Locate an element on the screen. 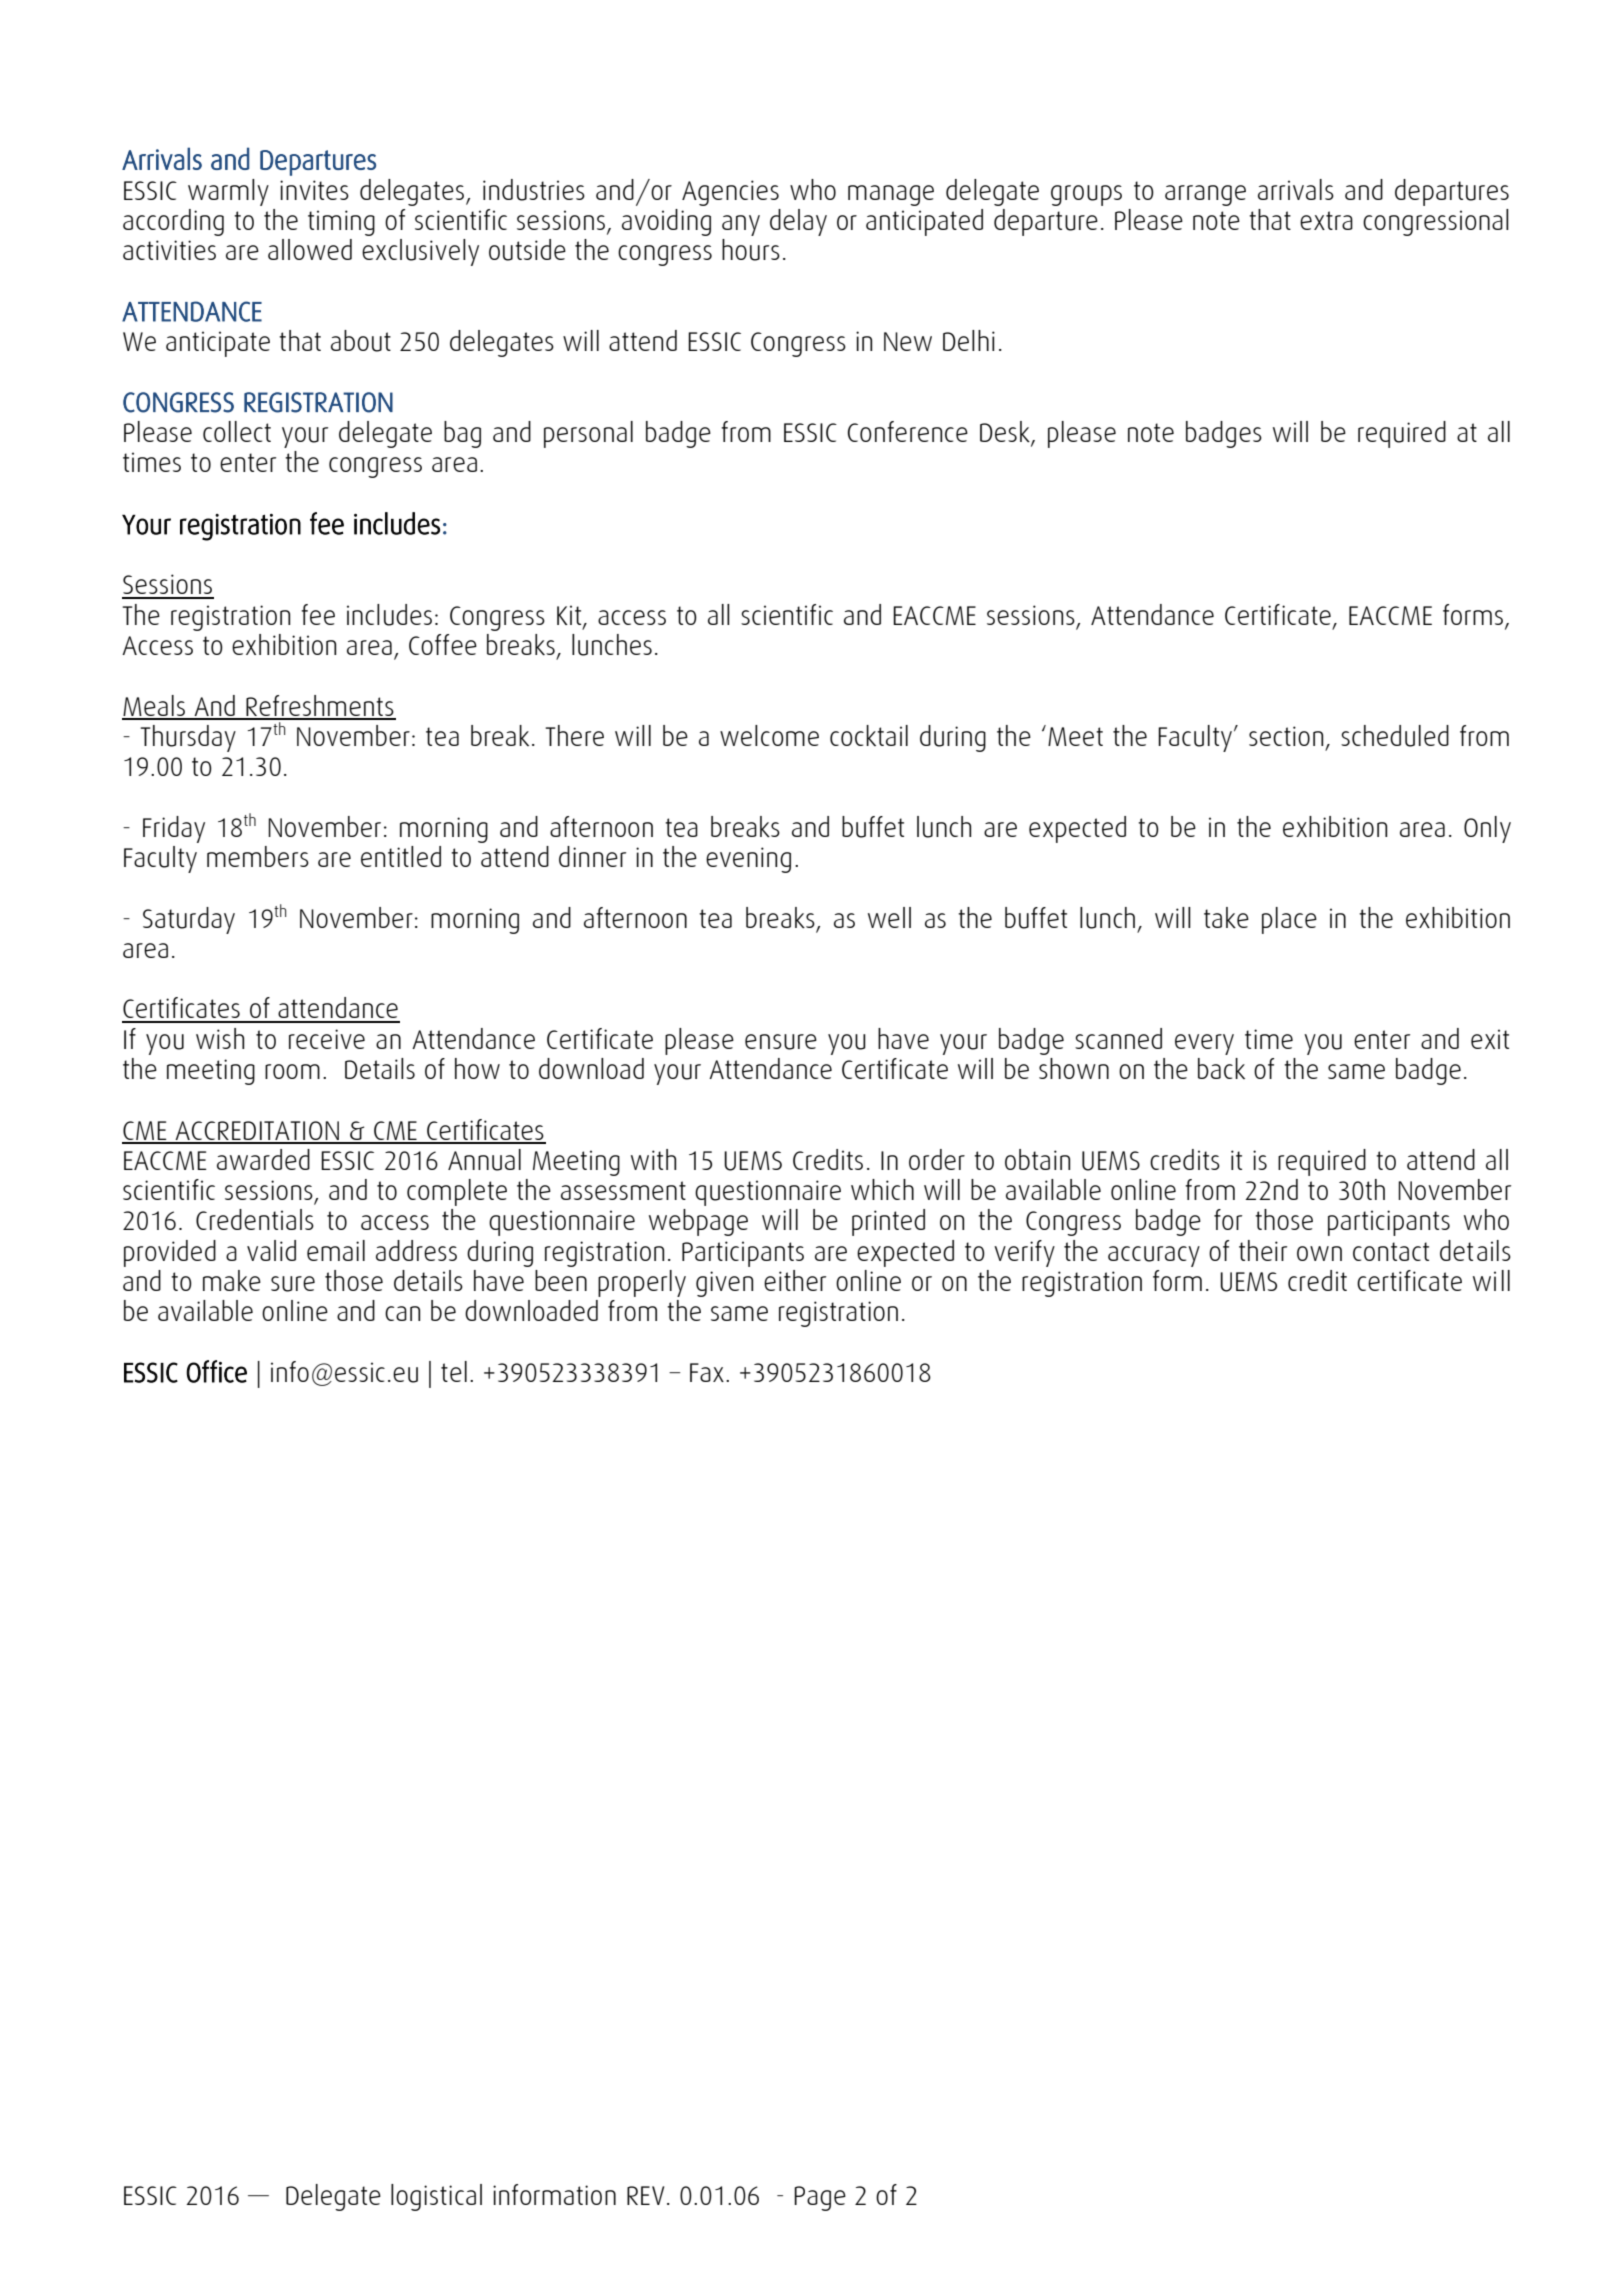 The width and height of the screenshot is (1613, 2281). well is located at coordinates (889, 917).
